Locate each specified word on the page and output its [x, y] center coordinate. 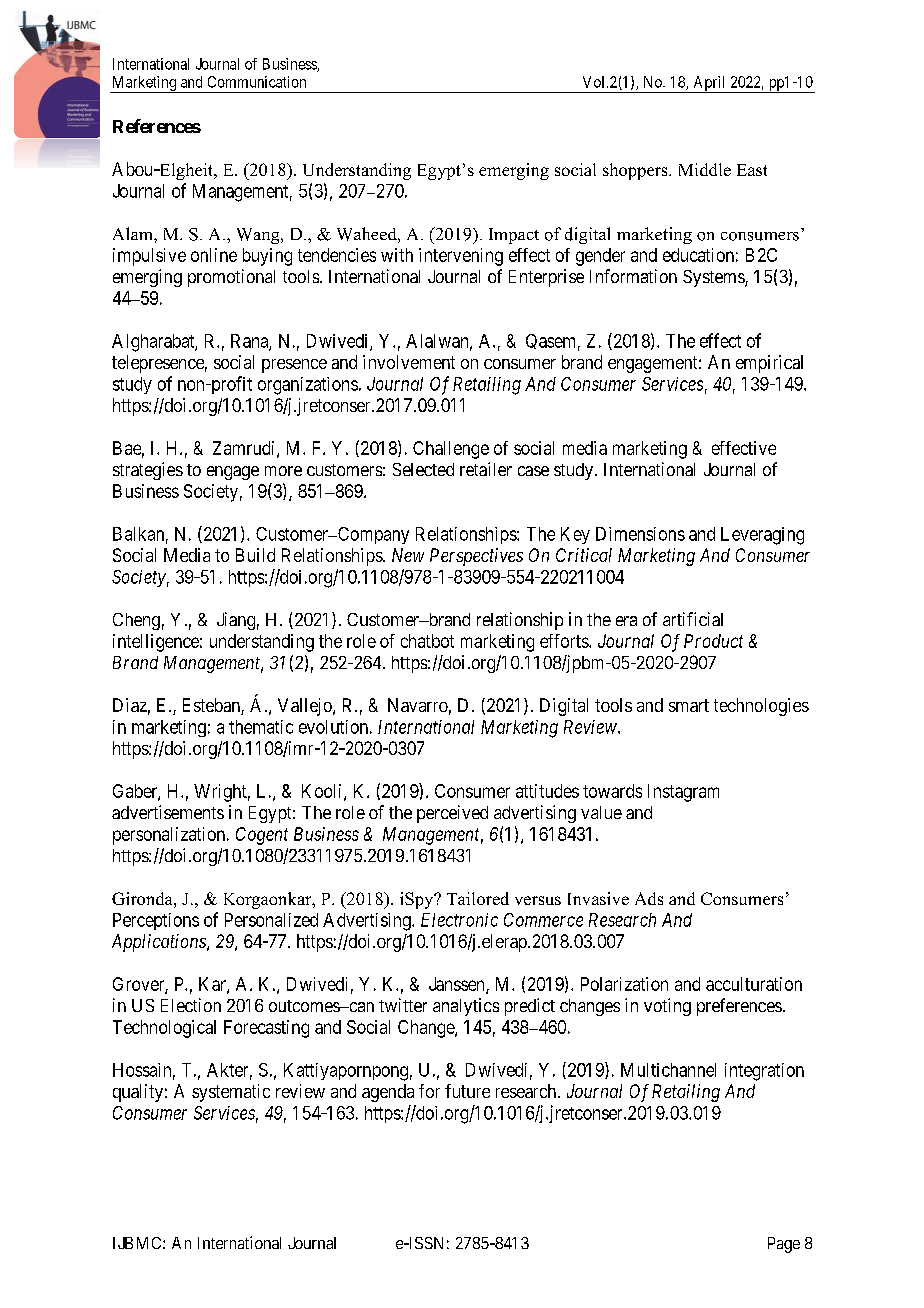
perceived [452, 814]
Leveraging [762, 536]
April [709, 84]
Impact [514, 236]
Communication [257, 82]
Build [255, 555]
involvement [409, 362]
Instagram [683, 793]
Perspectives [476, 557]
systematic [231, 1093]
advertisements [168, 812]
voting [667, 1007]
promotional [231, 278]
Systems [714, 278]
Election [191, 1005]
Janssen [458, 985]
